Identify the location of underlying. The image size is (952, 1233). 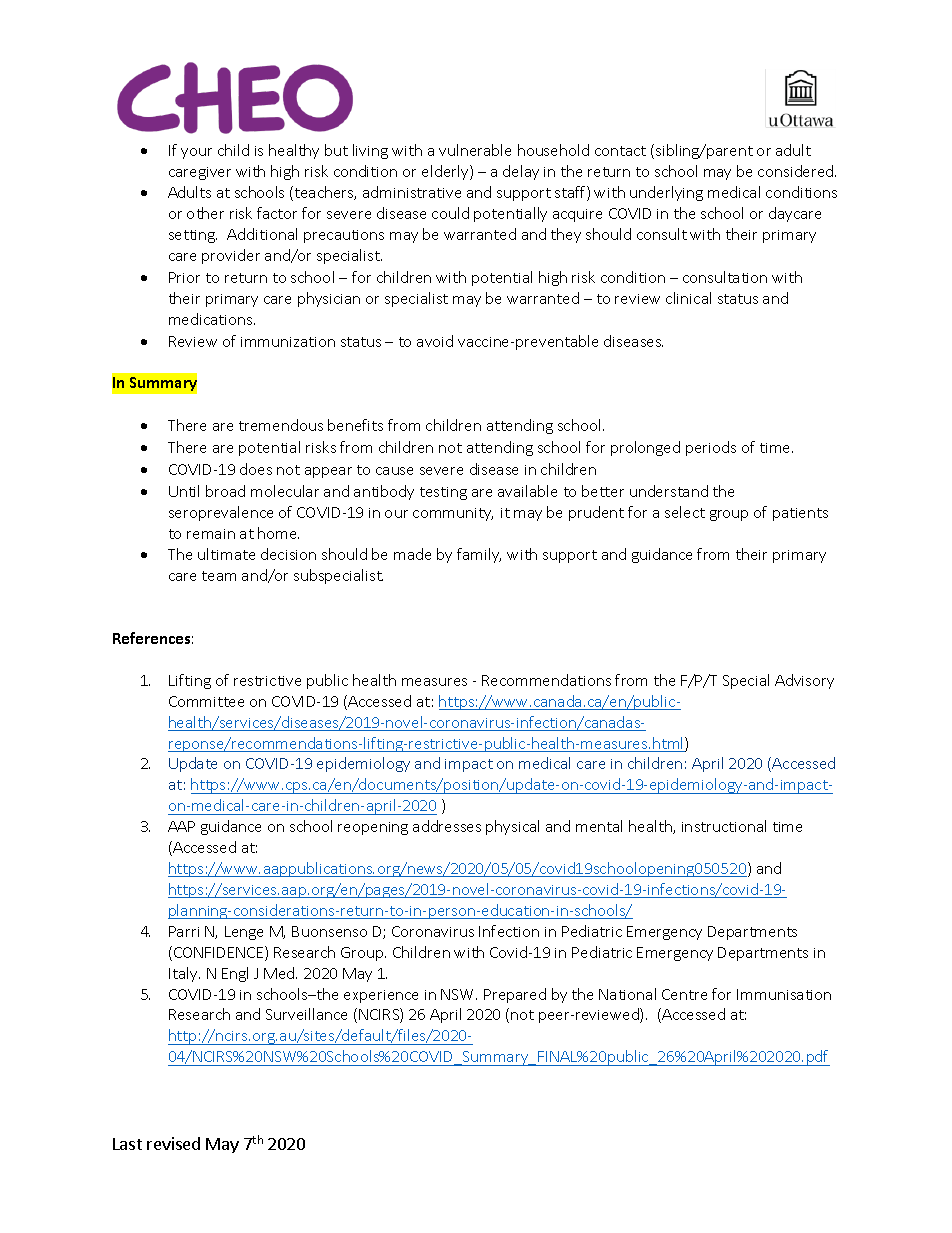
(666, 193).
